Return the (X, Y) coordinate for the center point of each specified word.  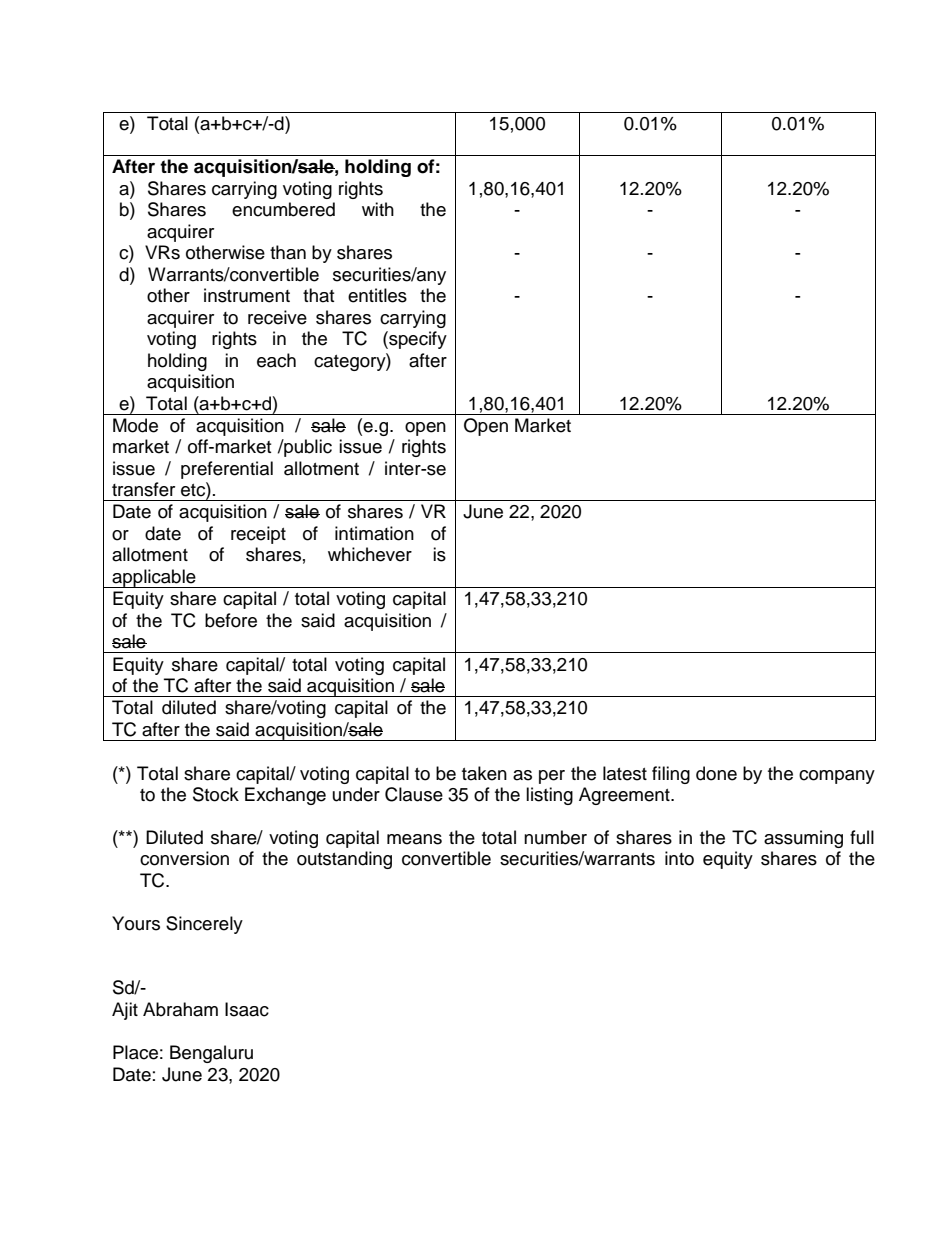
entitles (377, 295)
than (288, 252)
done (716, 773)
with (378, 209)
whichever (370, 554)
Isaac (247, 1009)
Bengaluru (211, 1054)
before (231, 620)
